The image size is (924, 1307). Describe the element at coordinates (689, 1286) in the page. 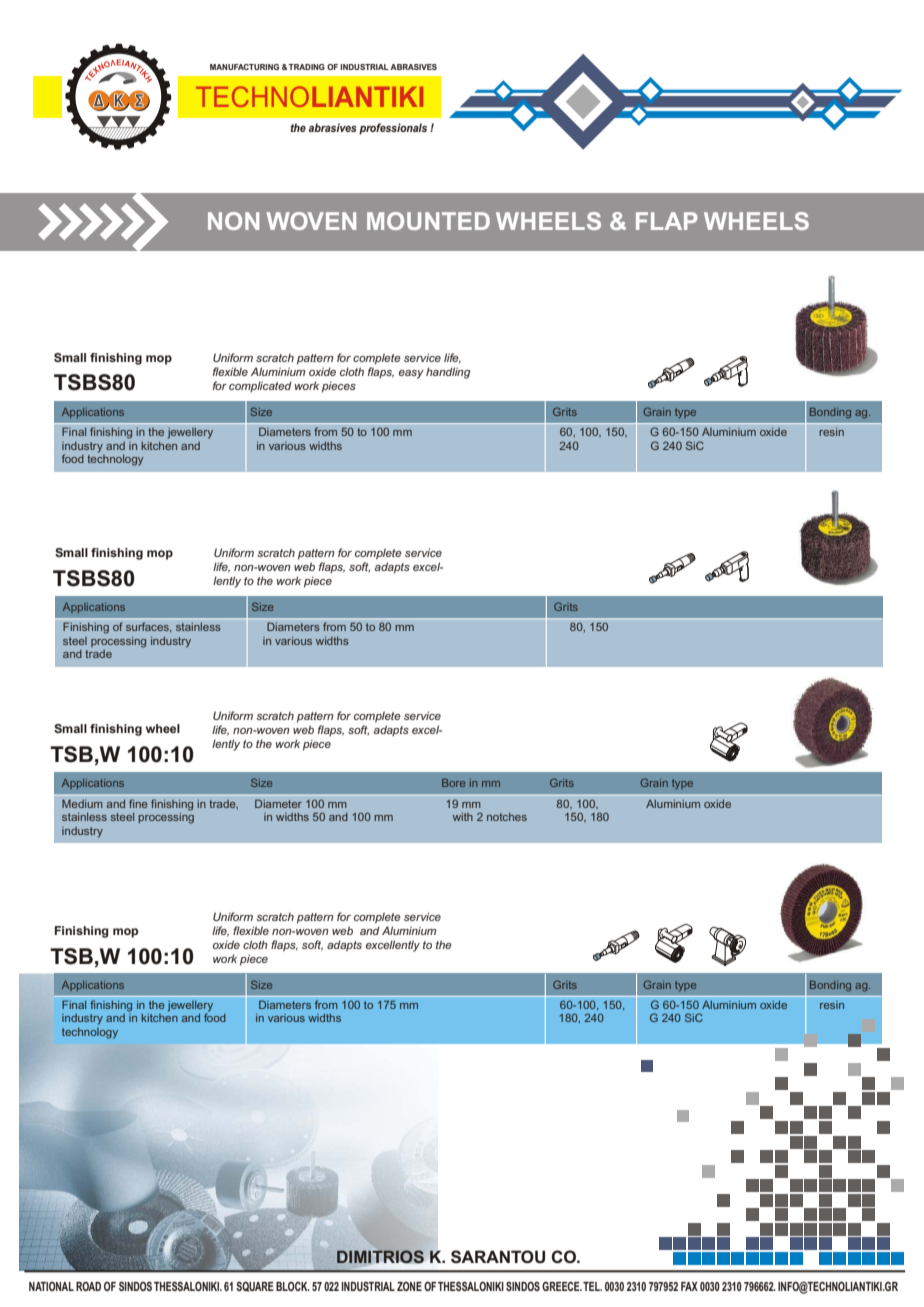

I see `FAX` at that location.
